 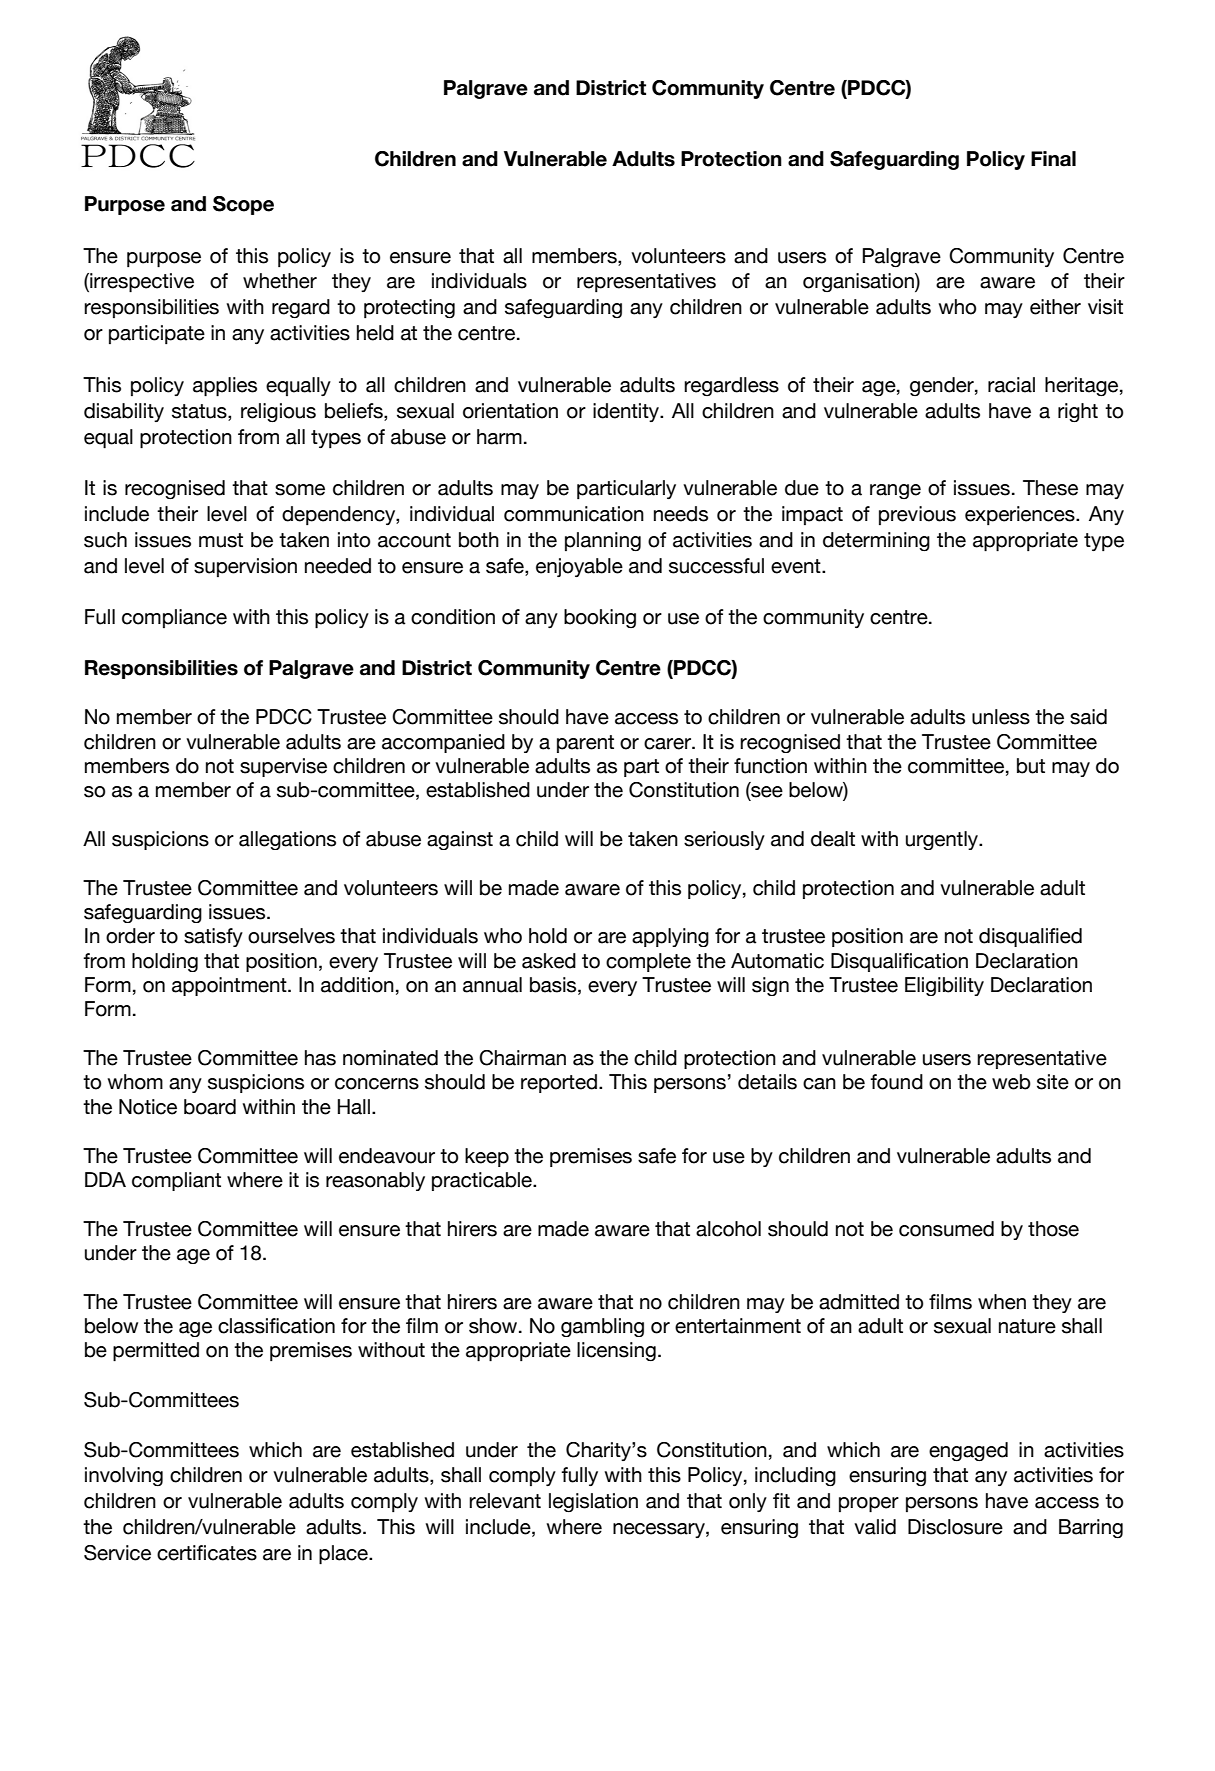 I want to click on parent, so click(x=585, y=744).
